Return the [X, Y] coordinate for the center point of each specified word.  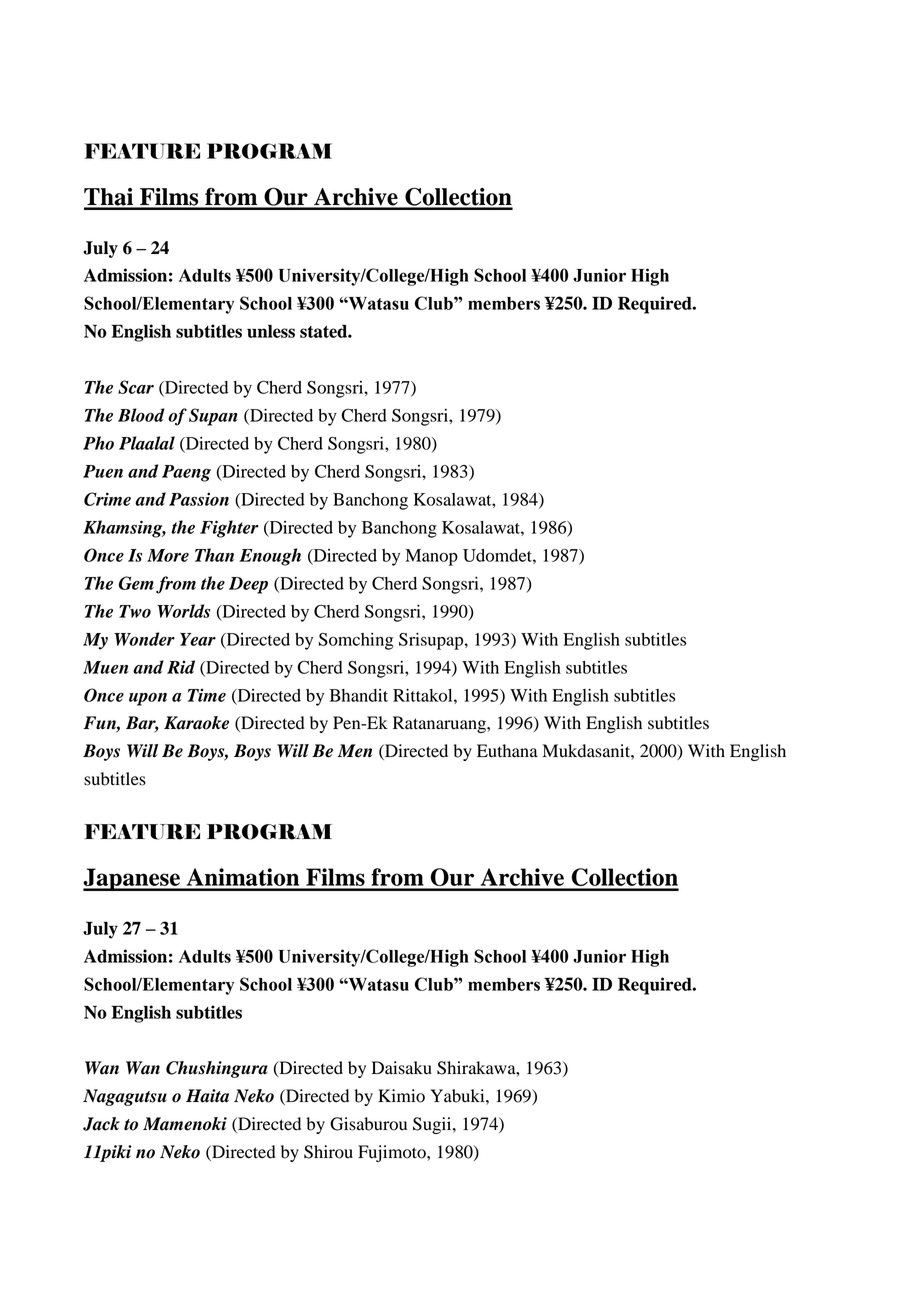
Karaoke [196, 723]
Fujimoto [393, 1153]
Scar [136, 387]
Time [207, 695]
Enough [270, 557]
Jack [101, 1124]
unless [271, 331]
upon [148, 699]
